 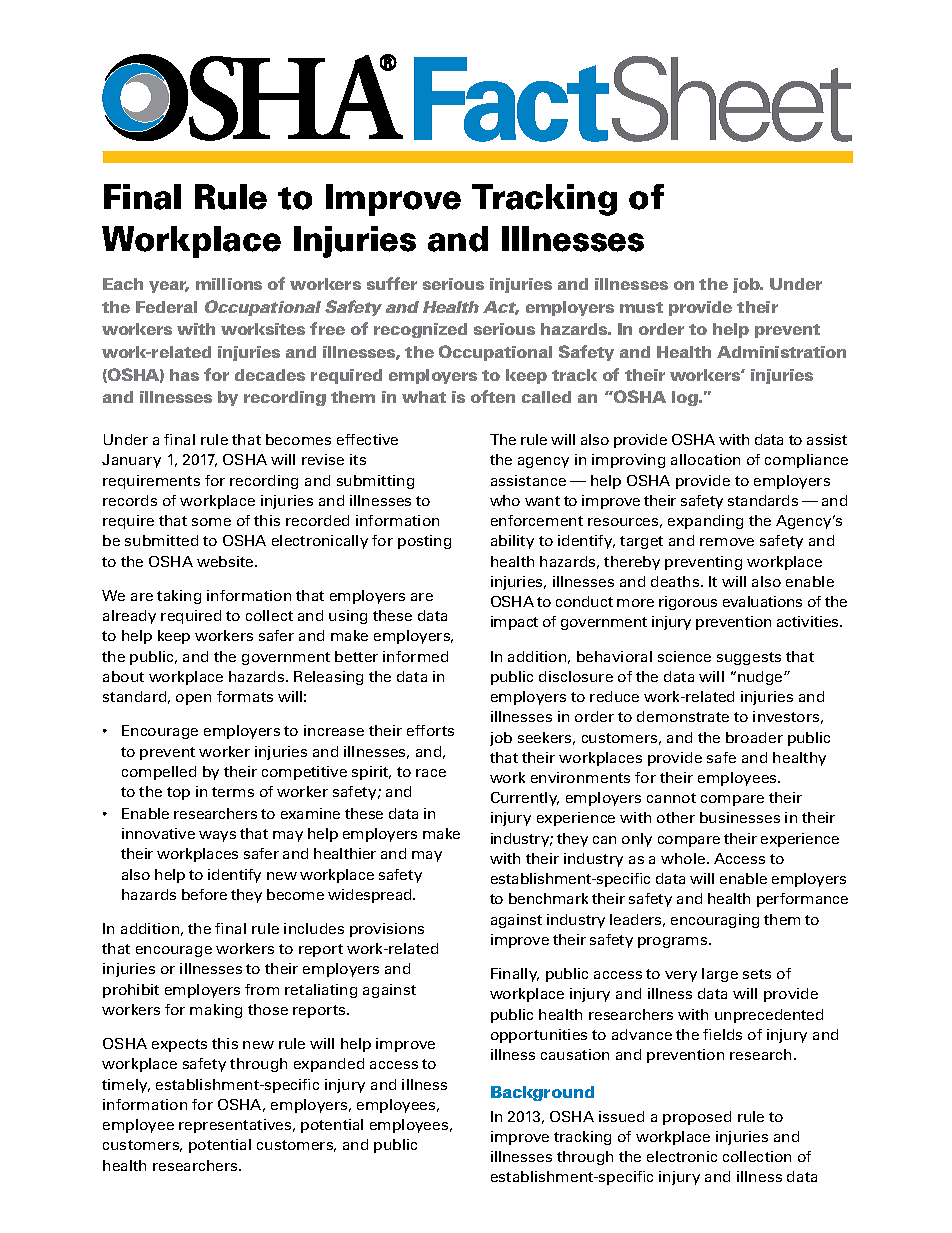 What do you see at coordinates (641, 307) in the page?
I see `must` at bounding box center [641, 307].
